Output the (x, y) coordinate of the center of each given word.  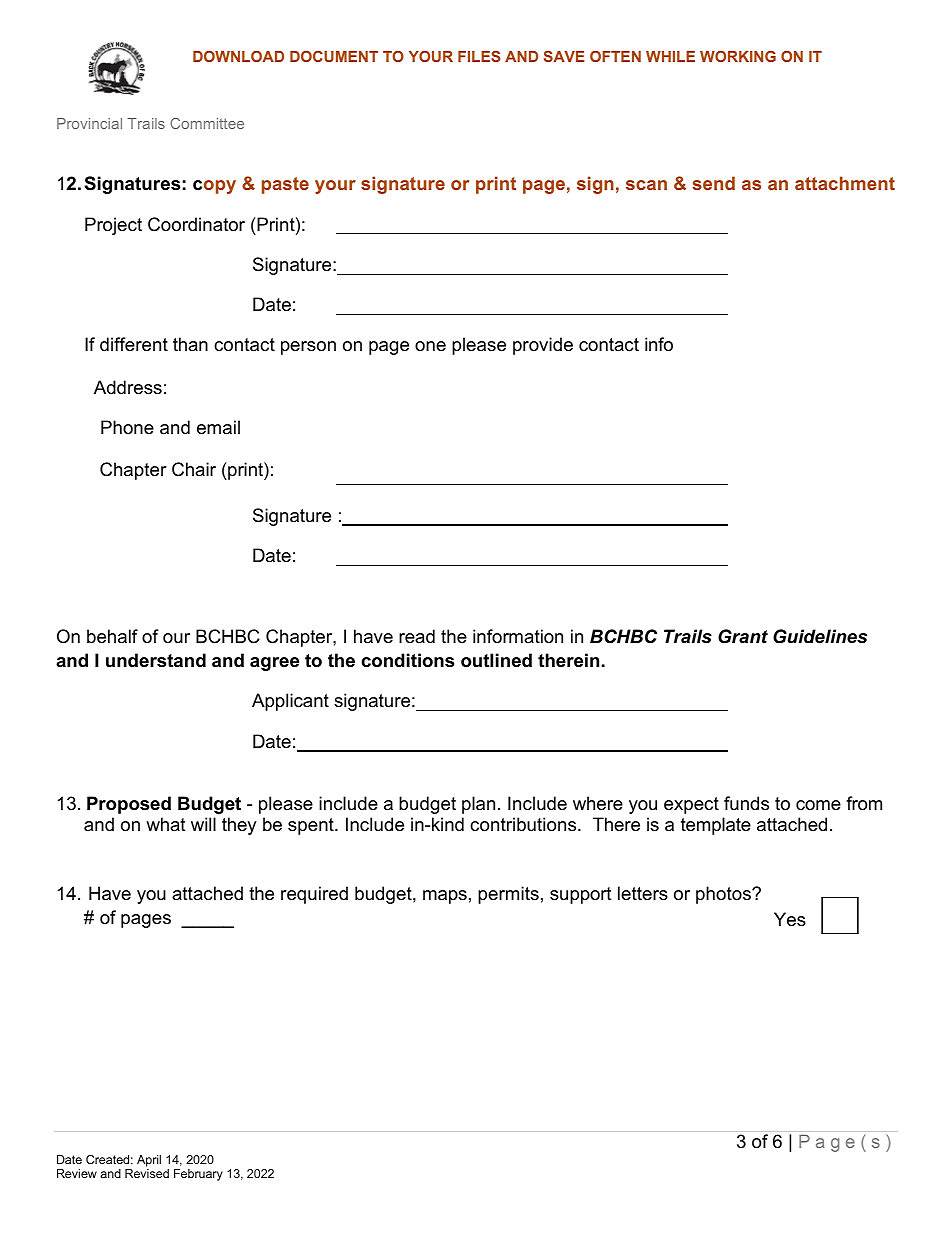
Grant (743, 636)
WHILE (670, 56)
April (149, 1162)
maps (445, 897)
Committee (207, 123)
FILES (479, 56)
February (198, 1175)
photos (724, 895)
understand (156, 660)
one (430, 346)
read (417, 636)
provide (543, 346)
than (190, 344)
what (166, 824)
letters (643, 893)
